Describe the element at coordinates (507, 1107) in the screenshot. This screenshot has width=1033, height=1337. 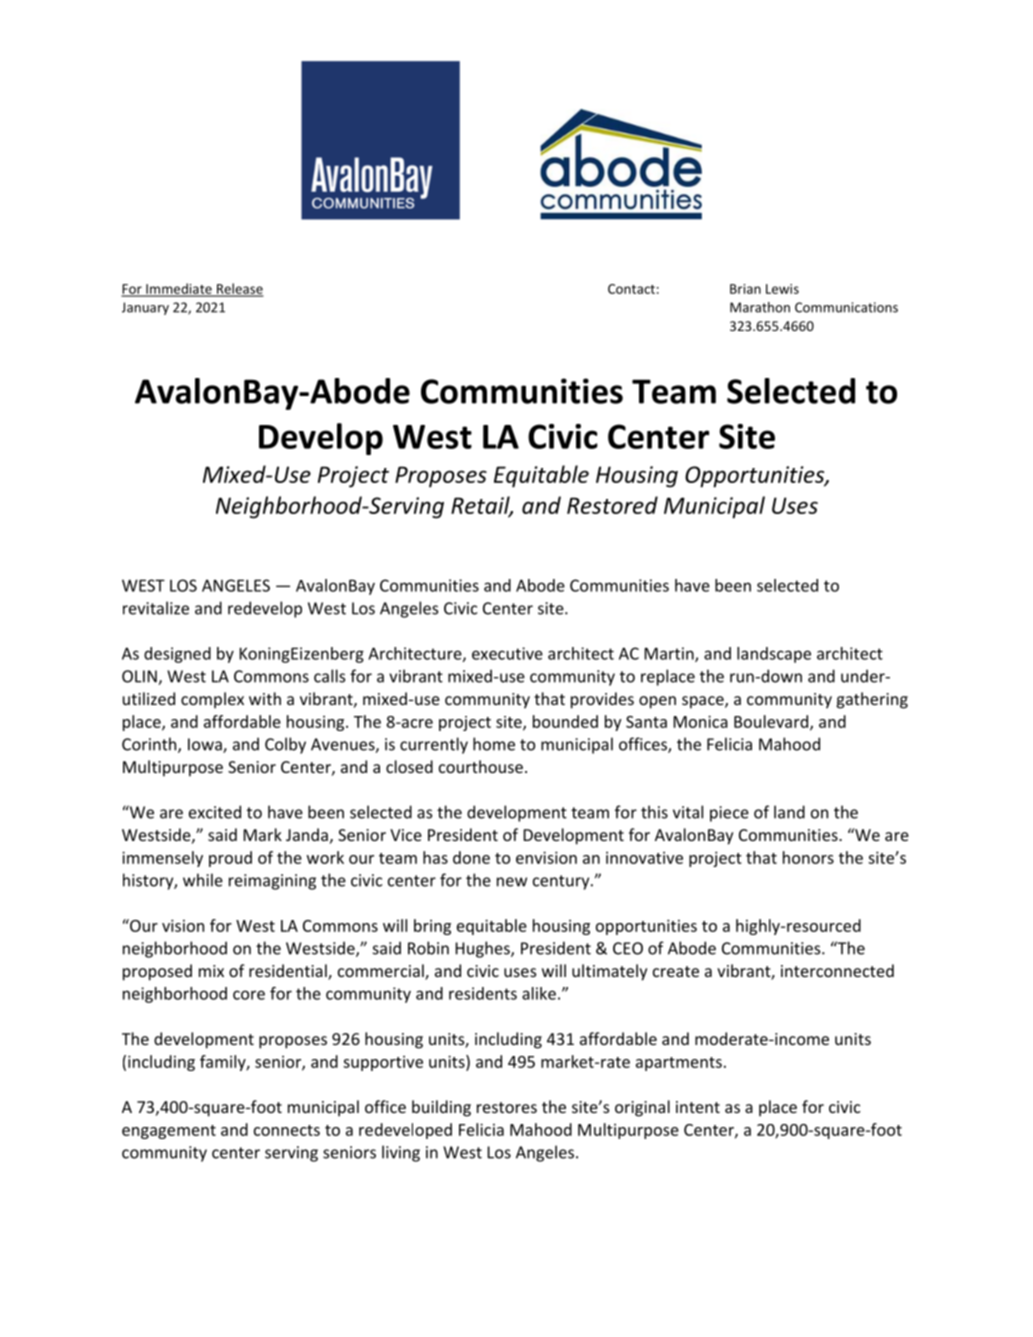
I see `restores` at that location.
